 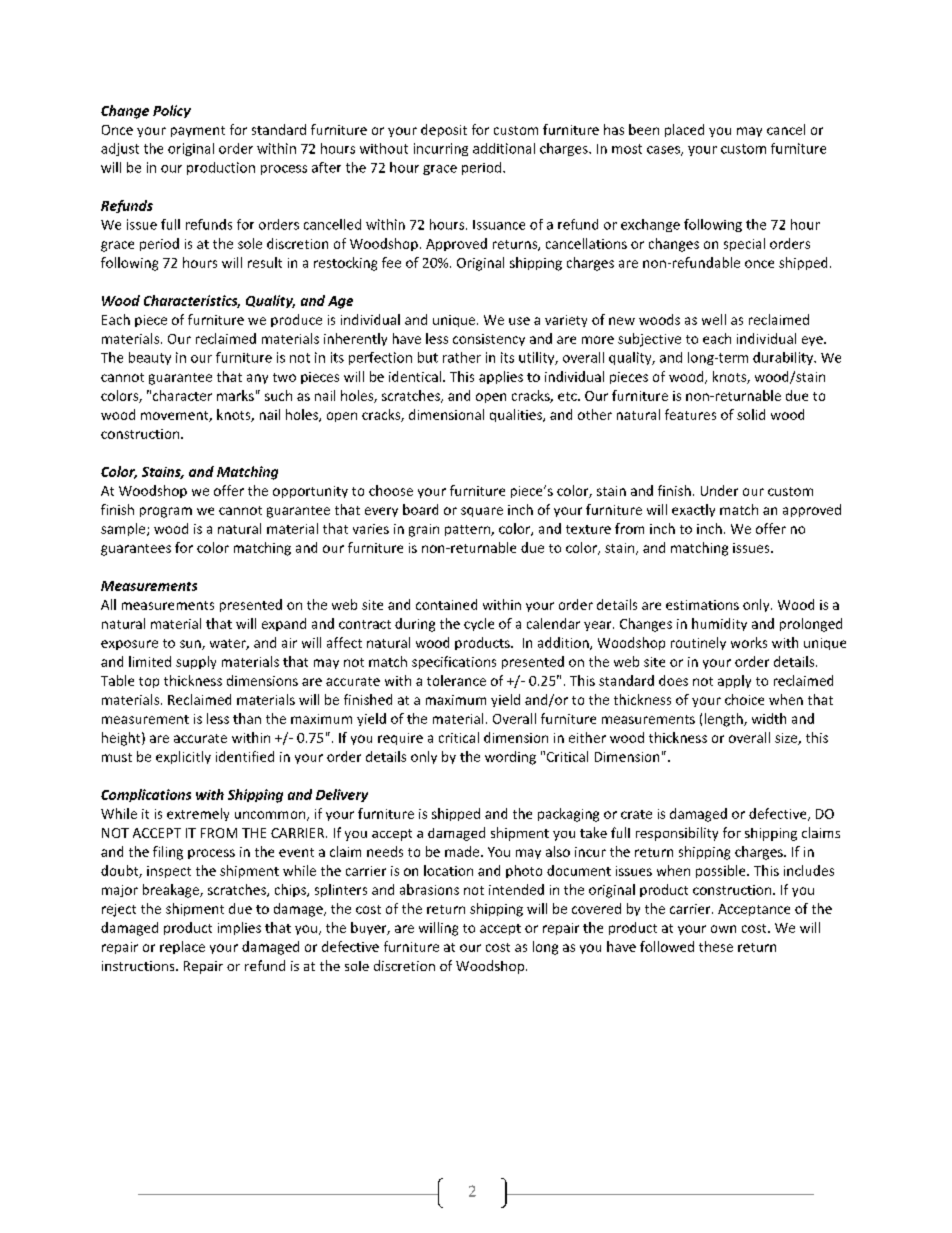 I want to click on beauty, so click(x=150, y=358).
